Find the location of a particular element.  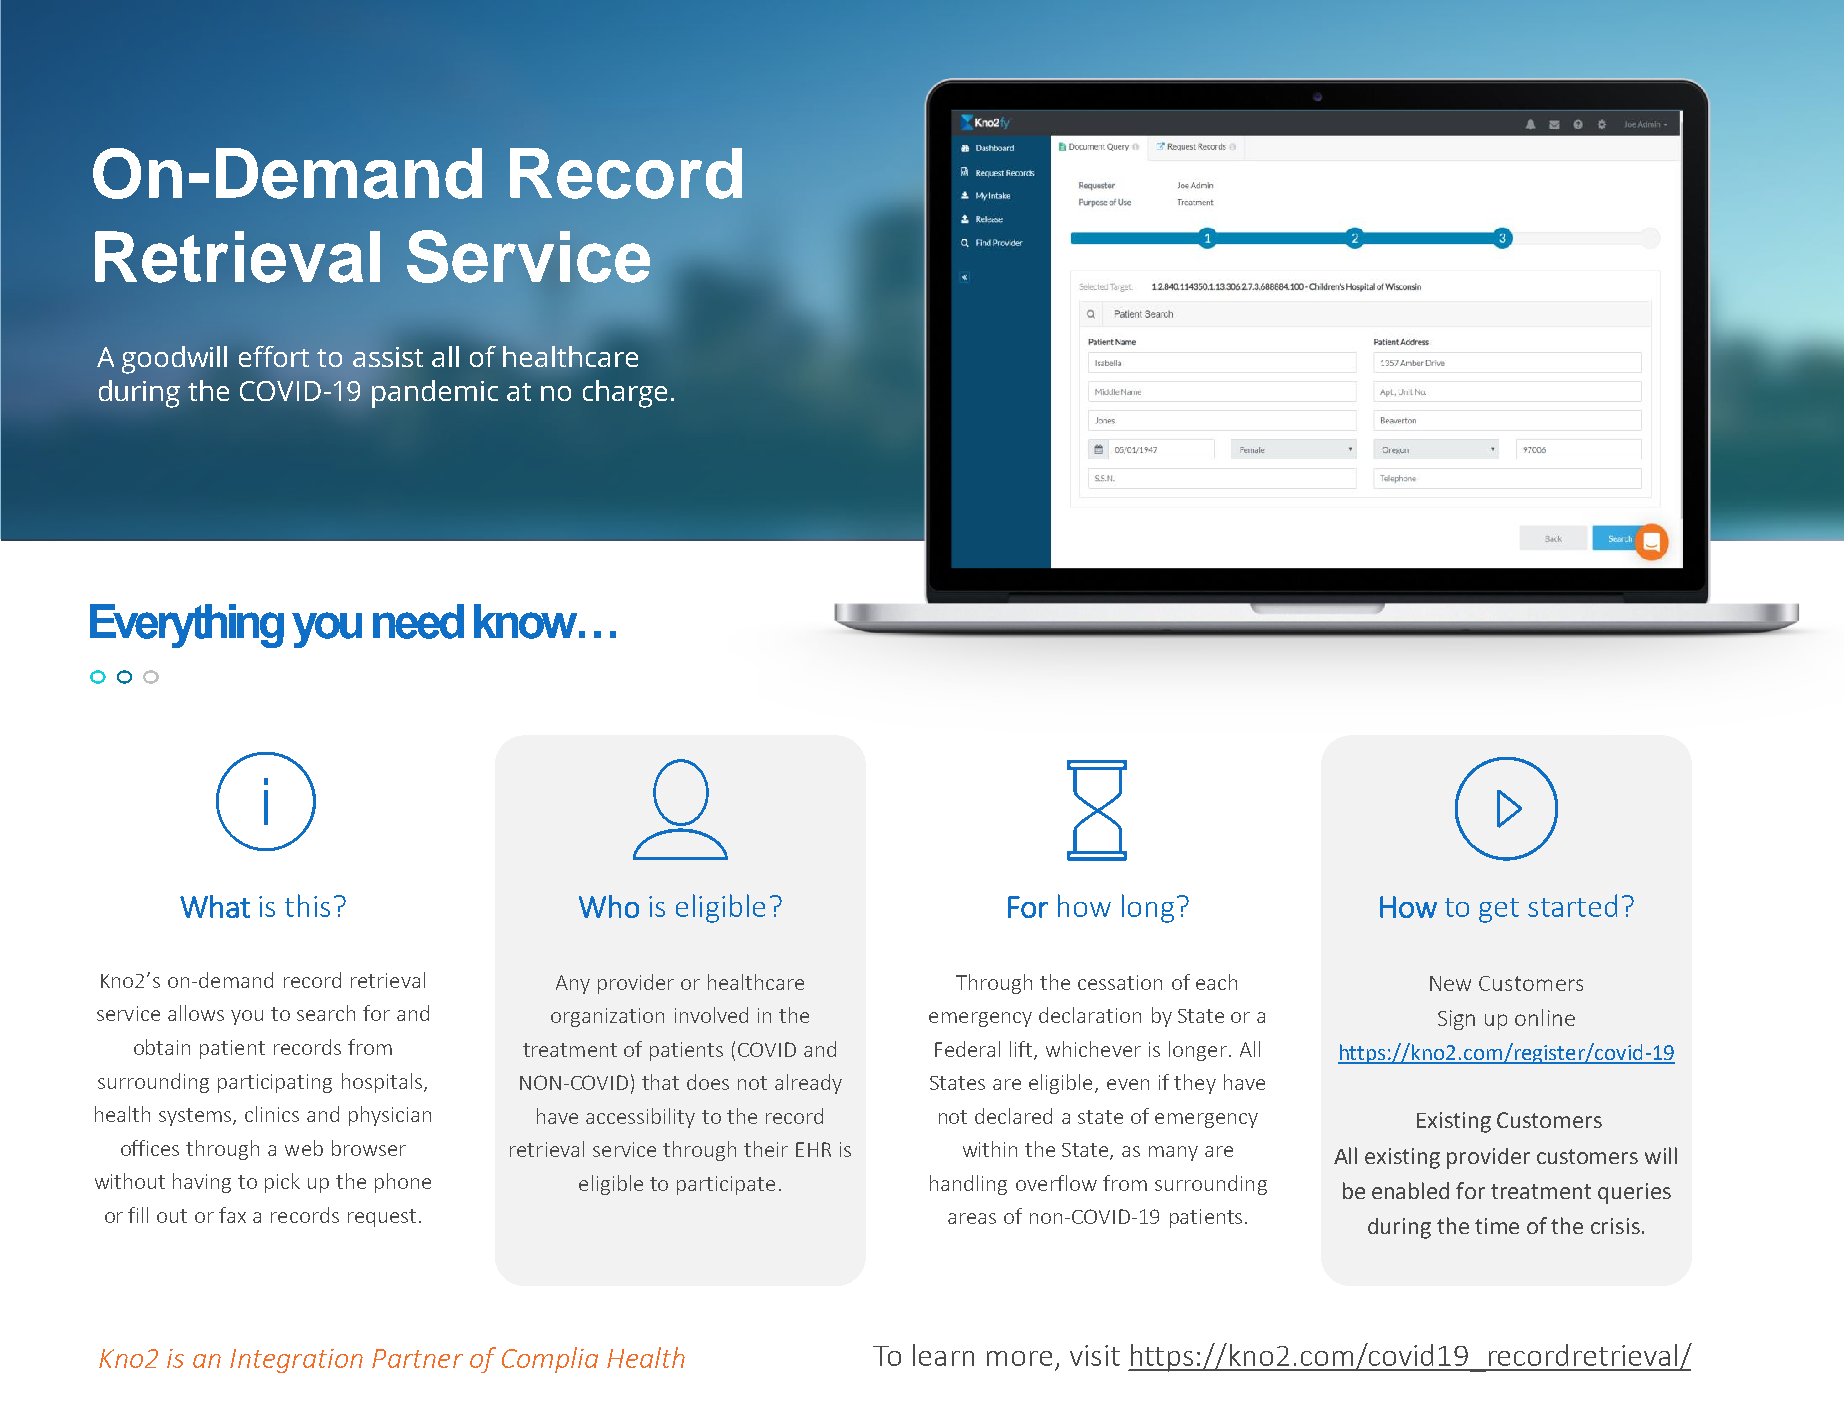

enabled is located at coordinates (1410, 1190).
